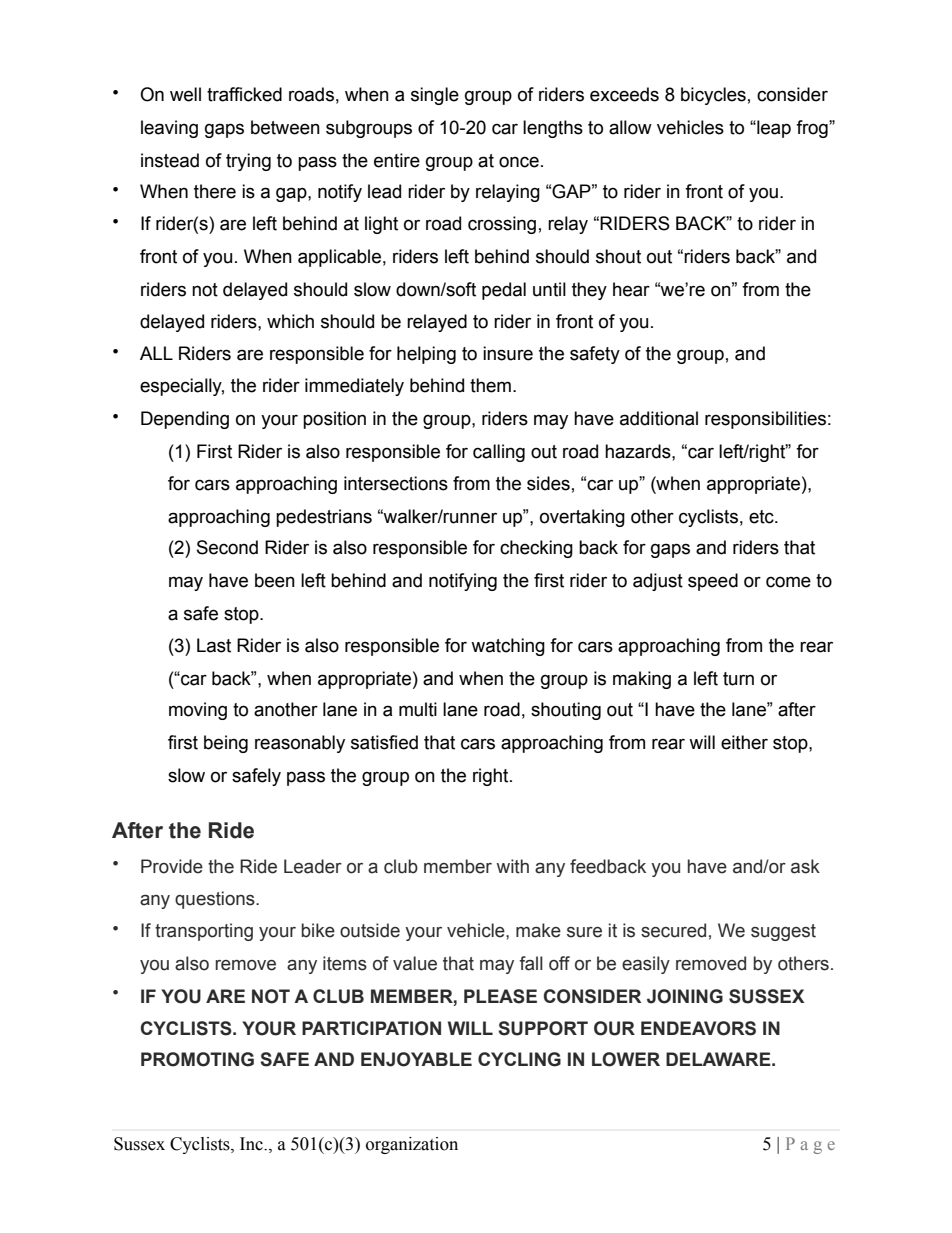  I want to click on multi, so click(418, 709).
